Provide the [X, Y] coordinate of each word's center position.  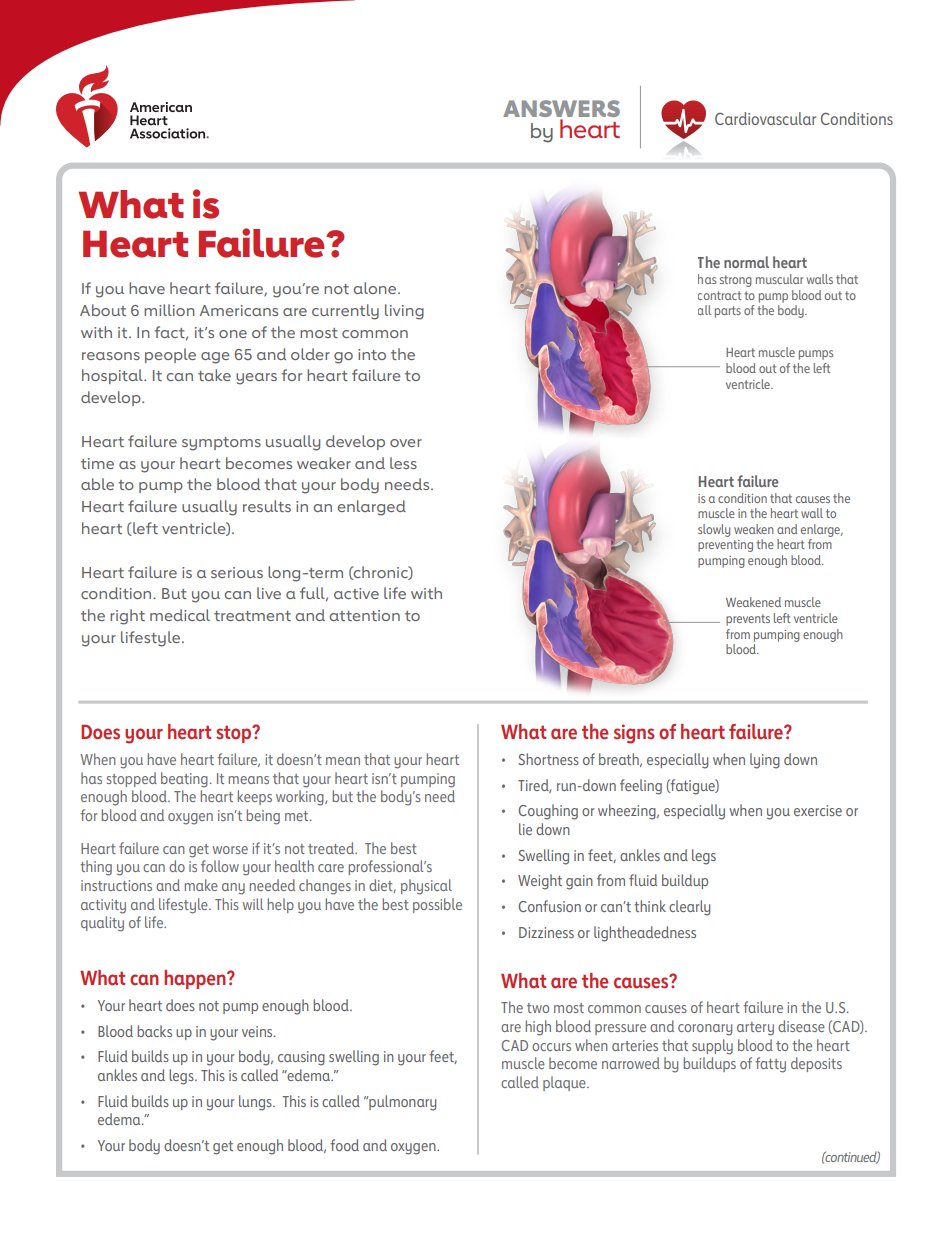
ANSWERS [561, 108]
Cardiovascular [765, 118]
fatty [770, 1065]
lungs [256, 1103]
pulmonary [401, 1103]
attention [364, 615]
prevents [748, 620]
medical [180, 615]
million [169, 310]
